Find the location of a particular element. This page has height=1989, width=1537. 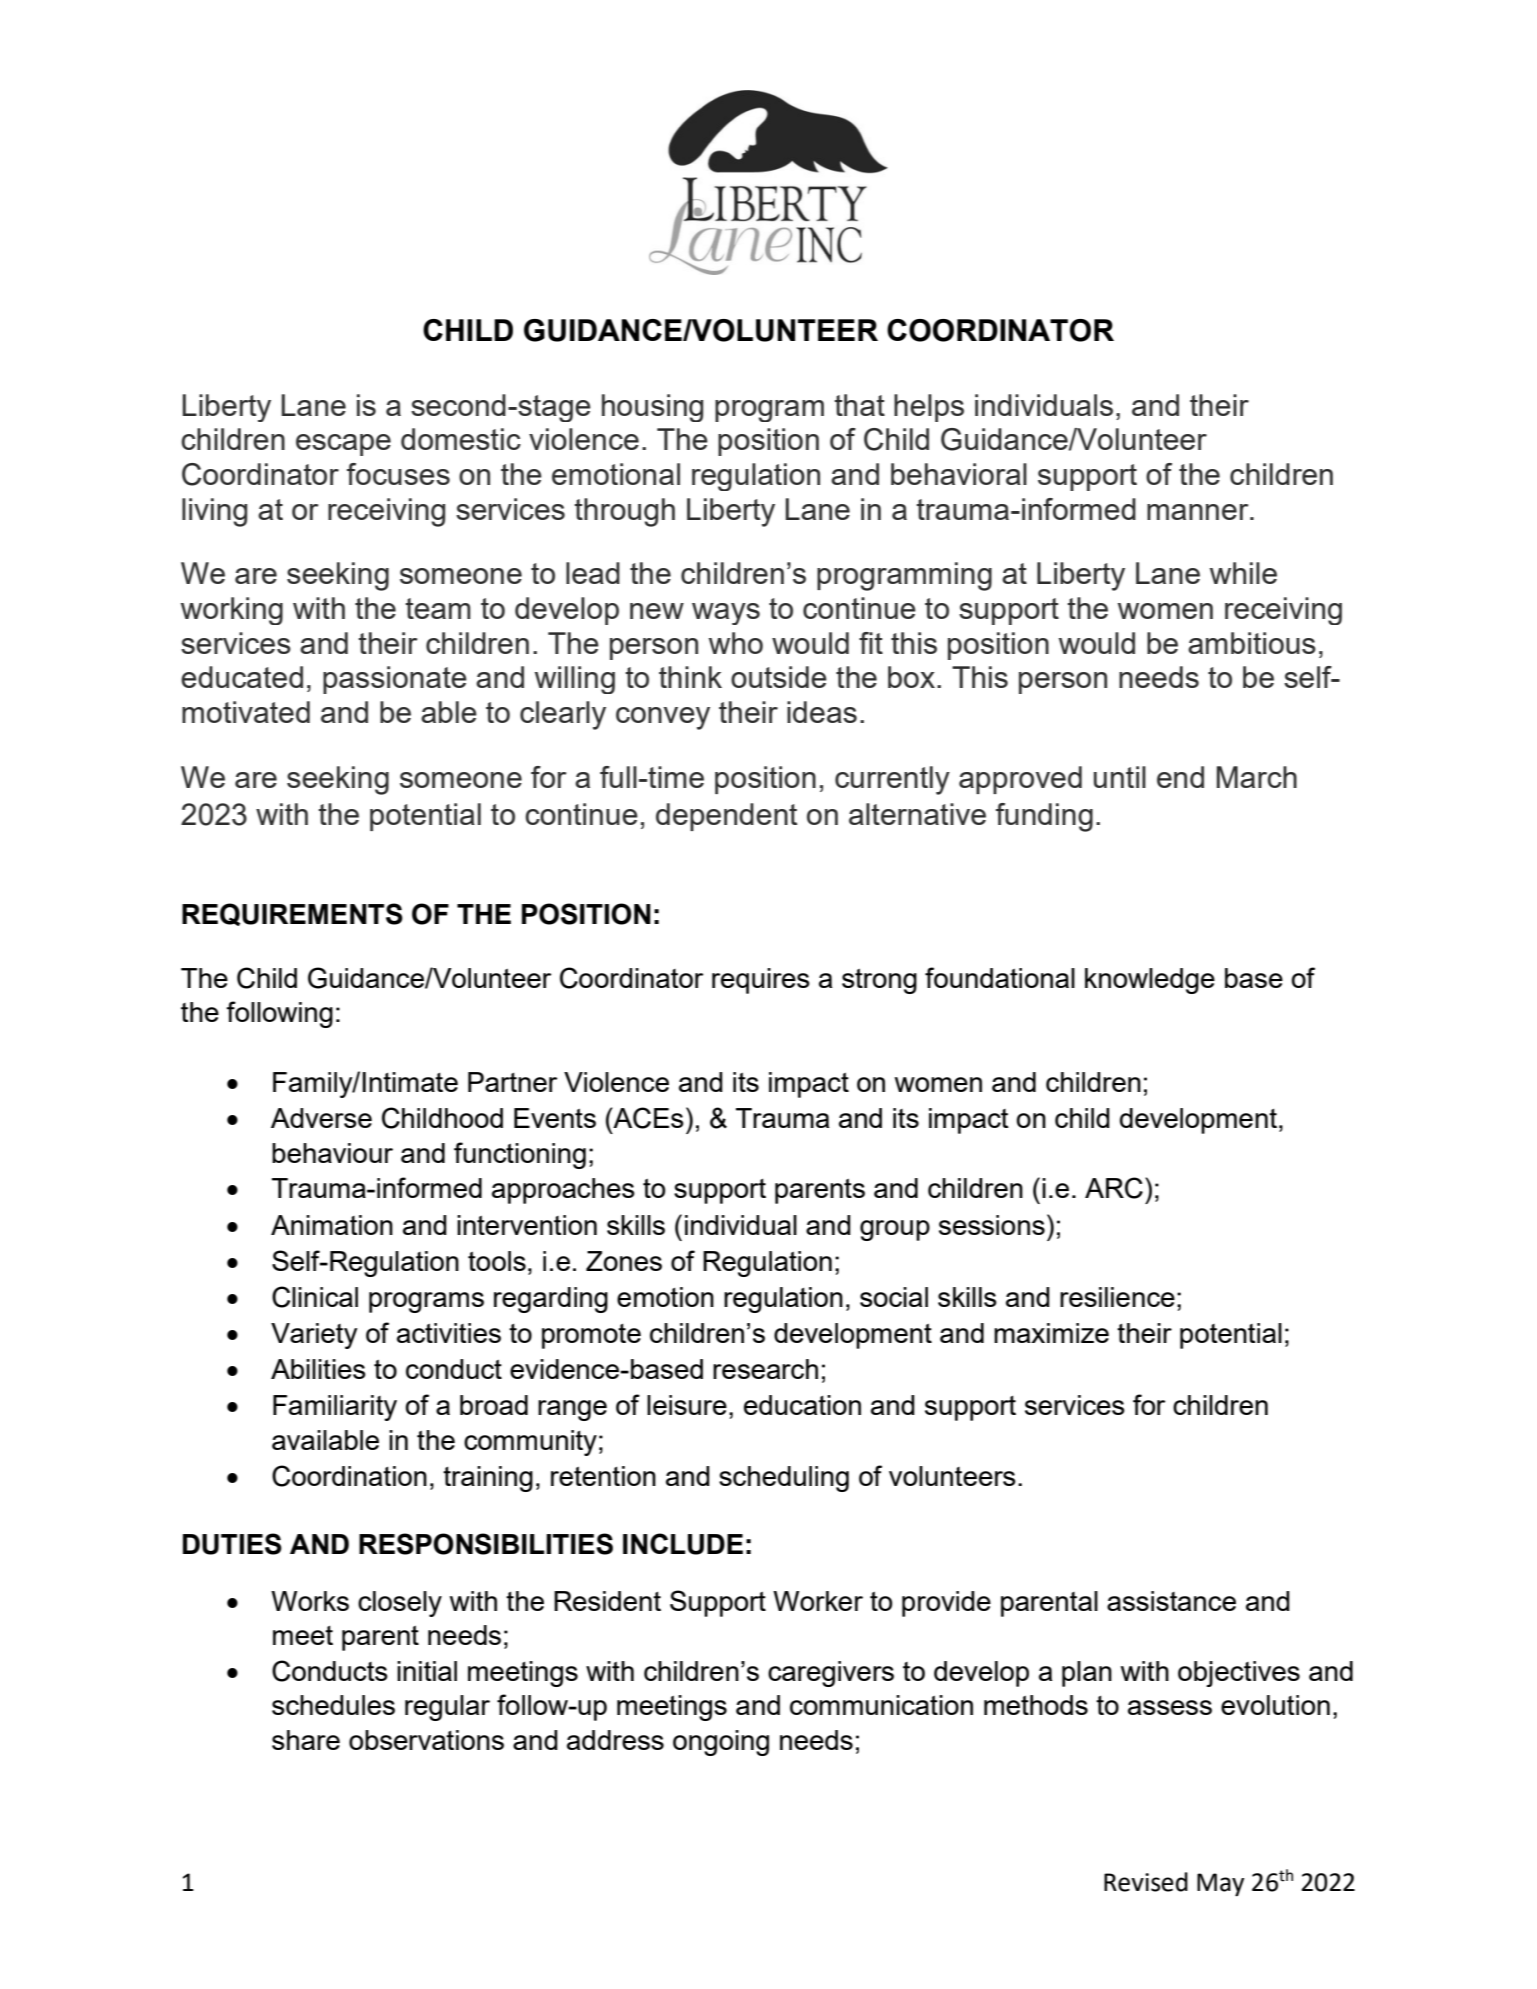

behaviour is located at coordinates (332, 1153).
